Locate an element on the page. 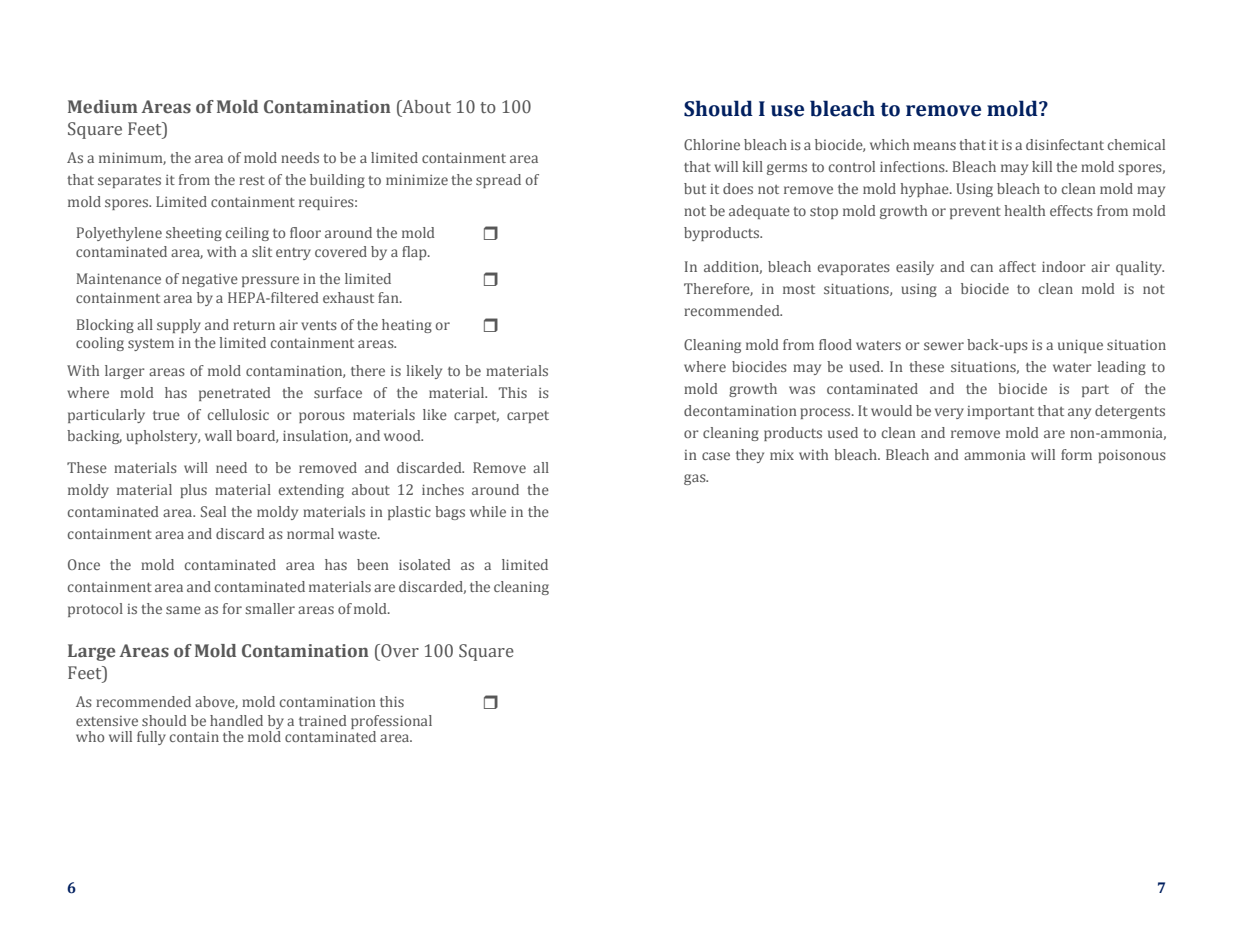  disinfectant is located at coordinates (1065, 144).
